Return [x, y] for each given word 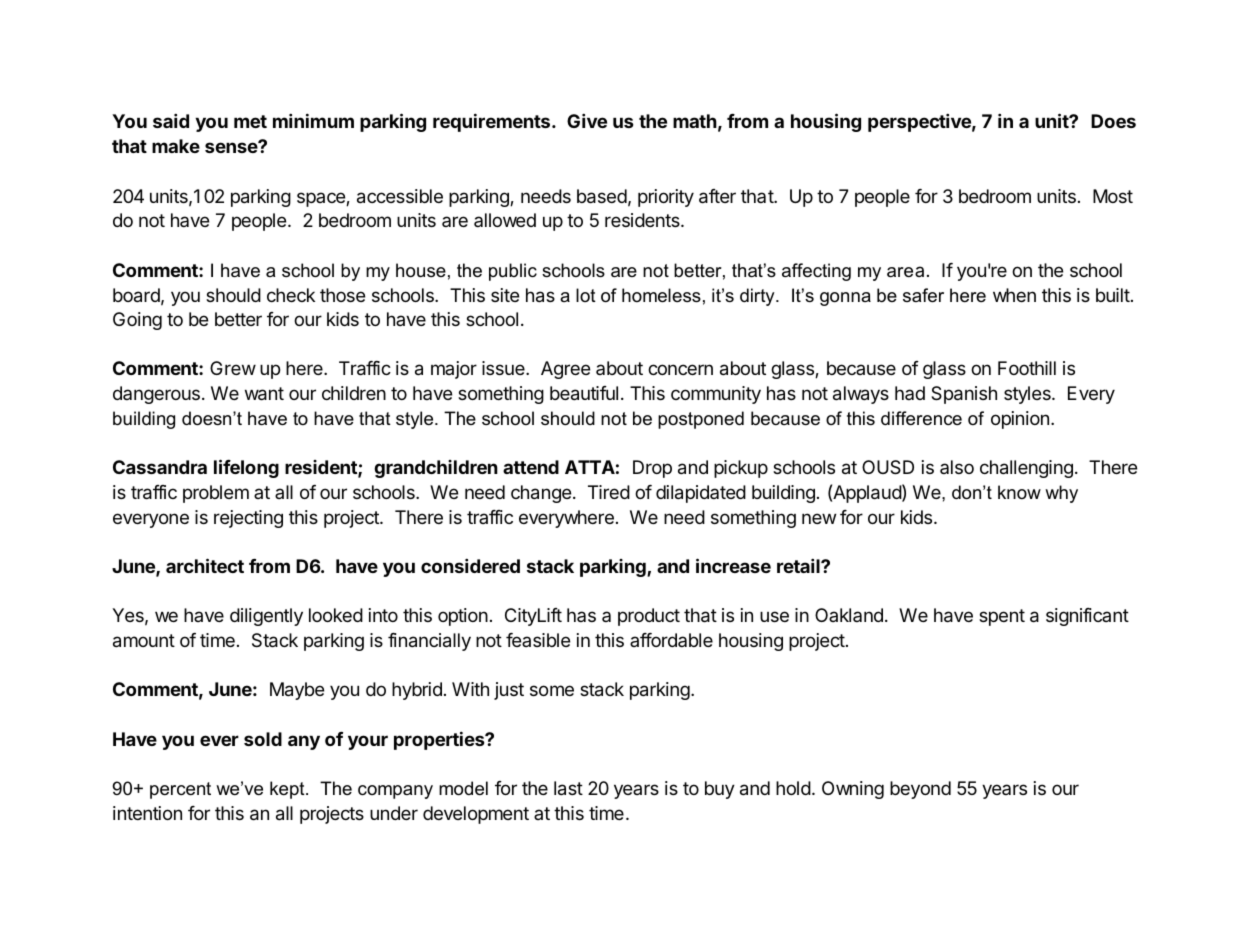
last [568, 788]
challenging [1026, 469]
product [649, 617]
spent [1002, 617]
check [291, 295]
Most [1113, 196]
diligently [266, 617]
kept [288, 790]
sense [232, 147]
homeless [661, 295]
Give [587, 120]
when [1014, 295]
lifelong [246, 468]
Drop [652, 469]
